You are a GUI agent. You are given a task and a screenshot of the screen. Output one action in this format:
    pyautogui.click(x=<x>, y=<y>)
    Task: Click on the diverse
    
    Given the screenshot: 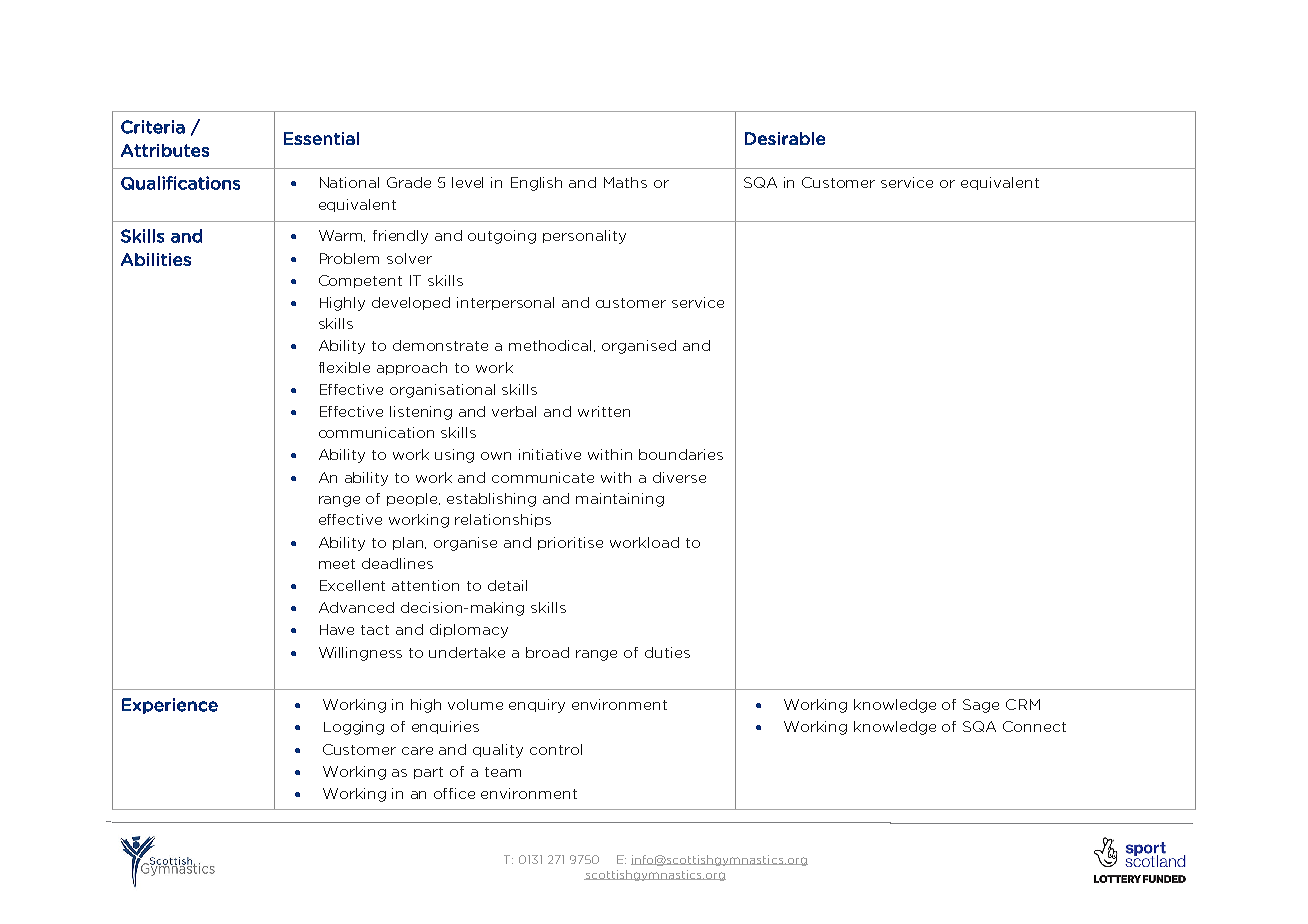 What is the action you would take?
    pyautogui.click(x=679, y=477)
